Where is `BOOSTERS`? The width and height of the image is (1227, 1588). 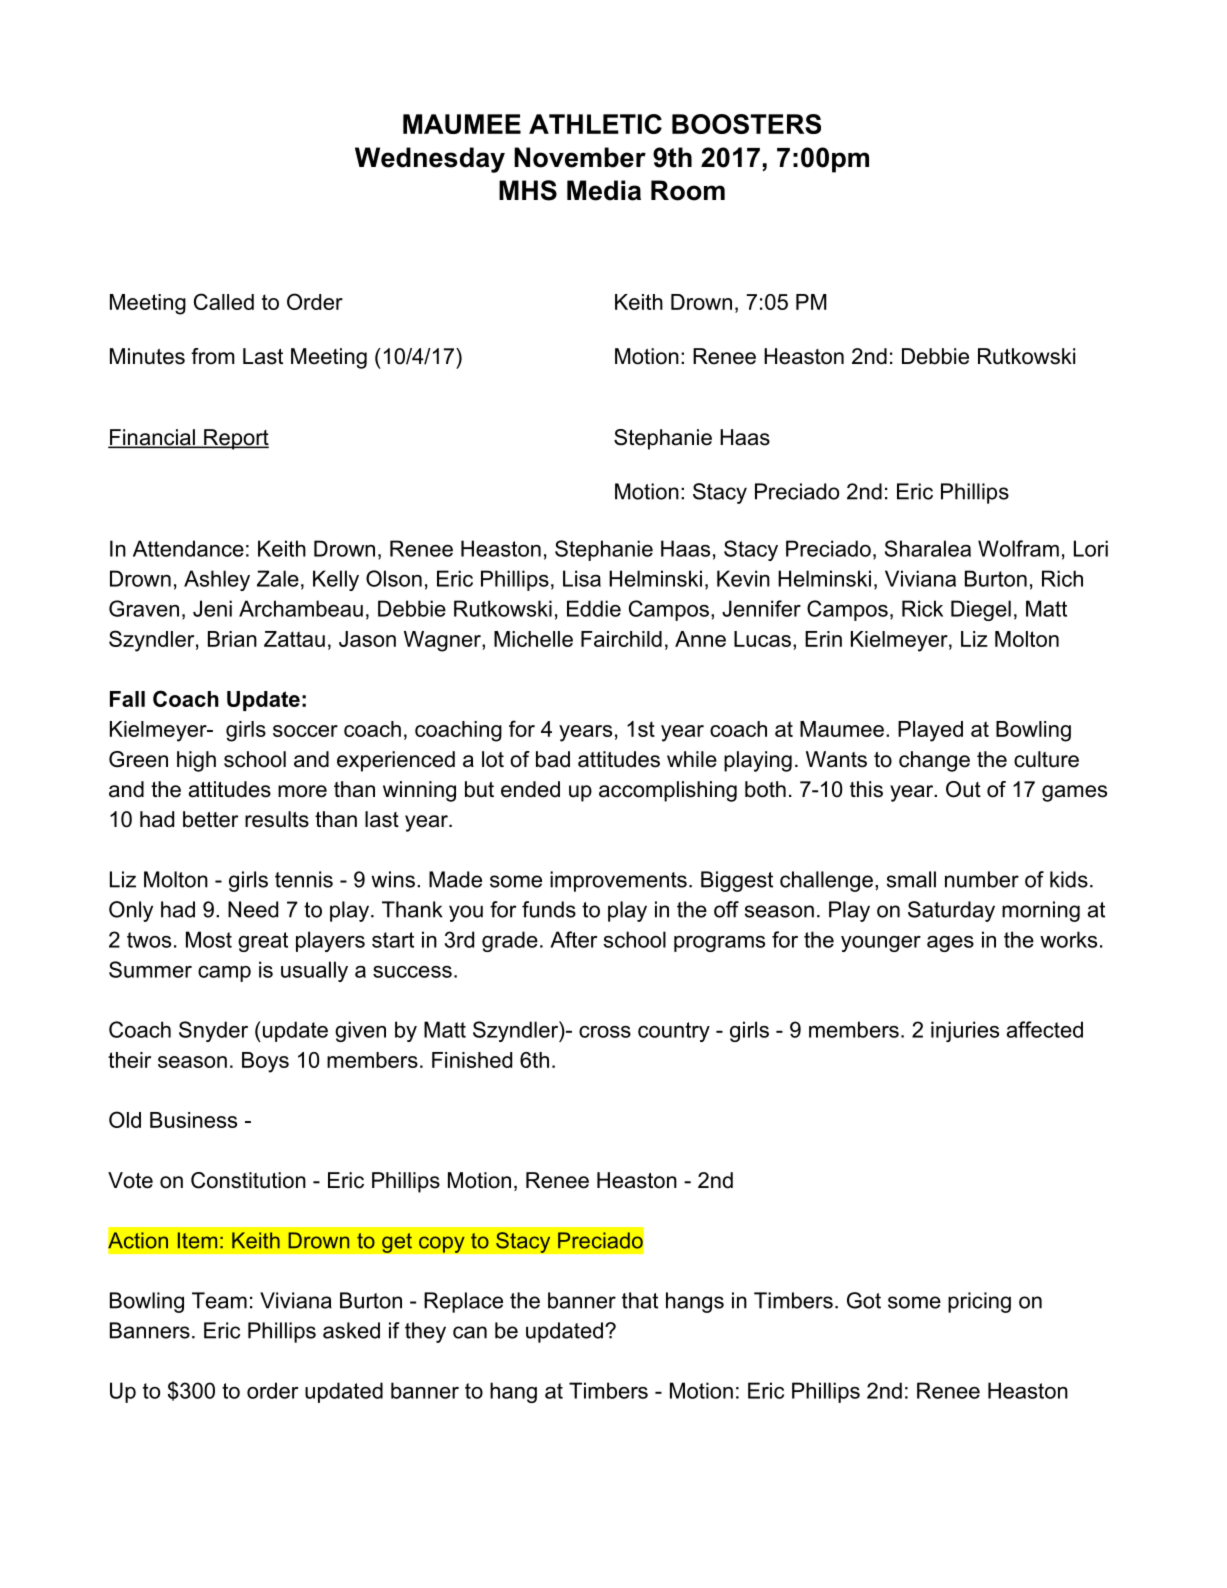
BOOSTERS is located at coordinates (746, 124).
